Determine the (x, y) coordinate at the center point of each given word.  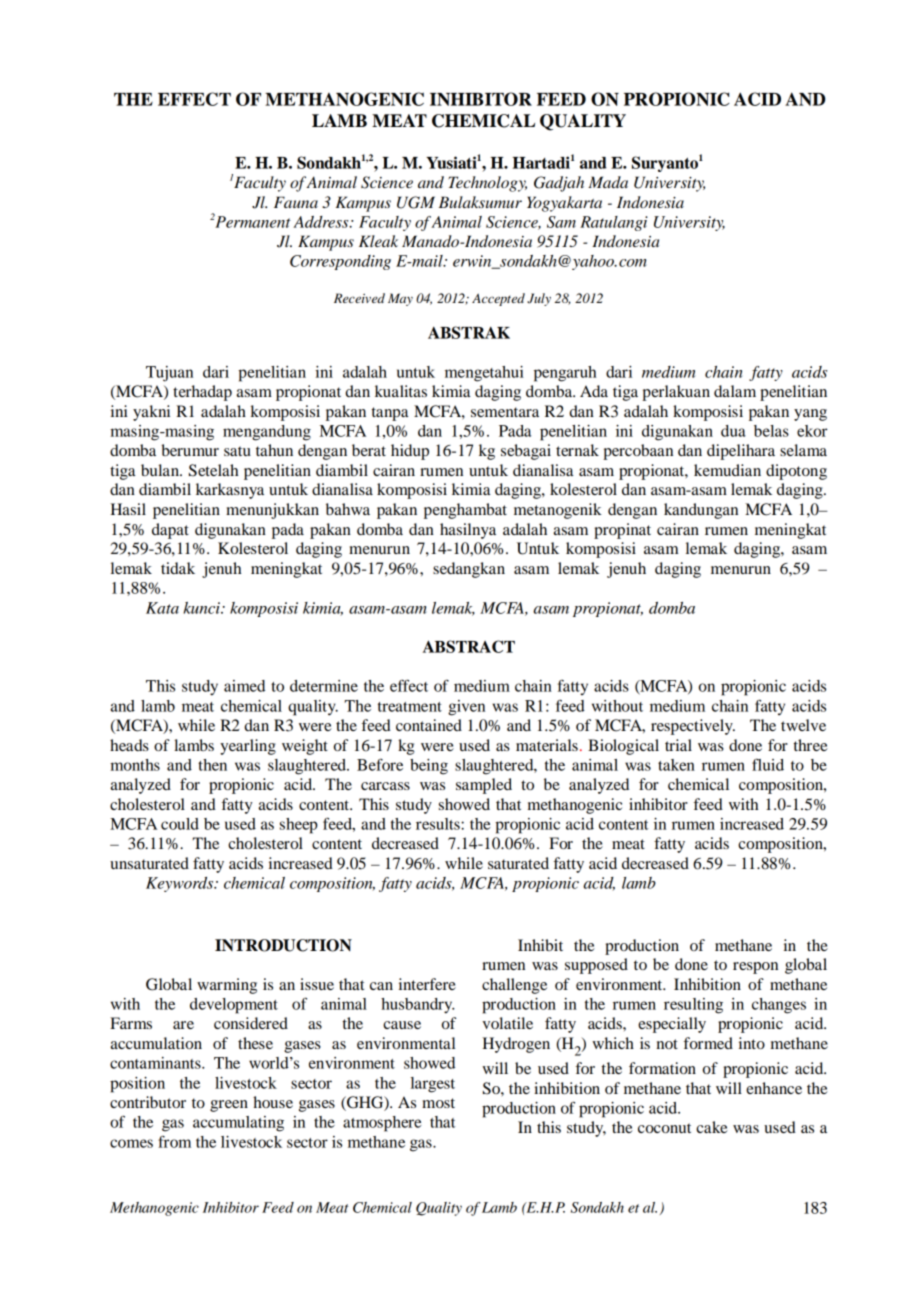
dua (733, 431)
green (229, 1106)
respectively (693, 727)
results (439, 824)
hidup (410, 452)
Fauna (296, 202)
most (438, 1103)
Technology (487, 184)
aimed (244, 686)
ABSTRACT (469, 646)
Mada (608, 182)
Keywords (181, 884)
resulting (693, 1006)
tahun (274, 450)
